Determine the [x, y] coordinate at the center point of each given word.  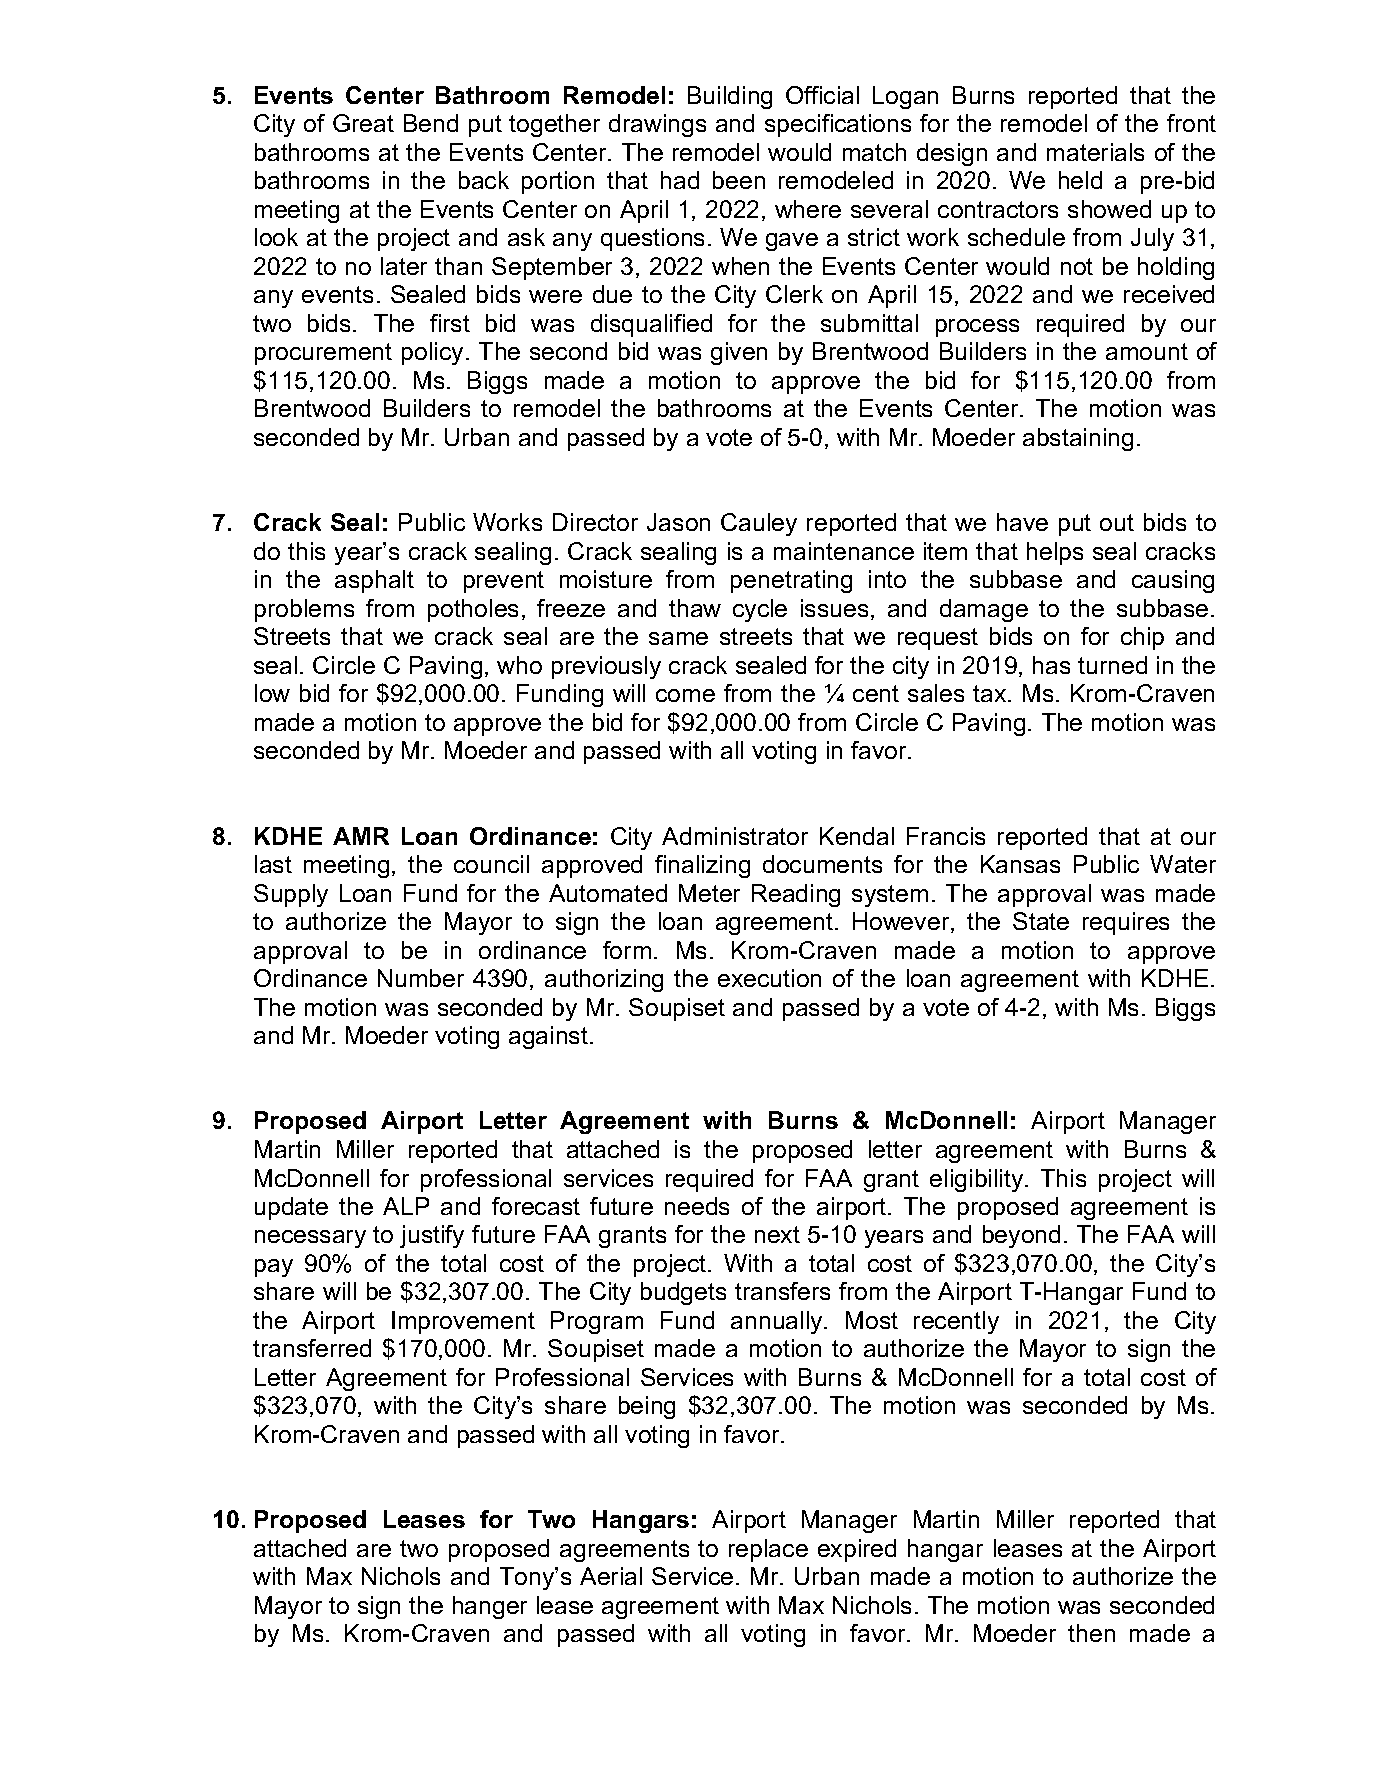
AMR [361, 836]
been [739, 180]
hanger [490, 1607]
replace [768, 1550]
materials [1095, 152]
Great [363, 123]
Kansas [1020, 864]
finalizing [702, 866]
